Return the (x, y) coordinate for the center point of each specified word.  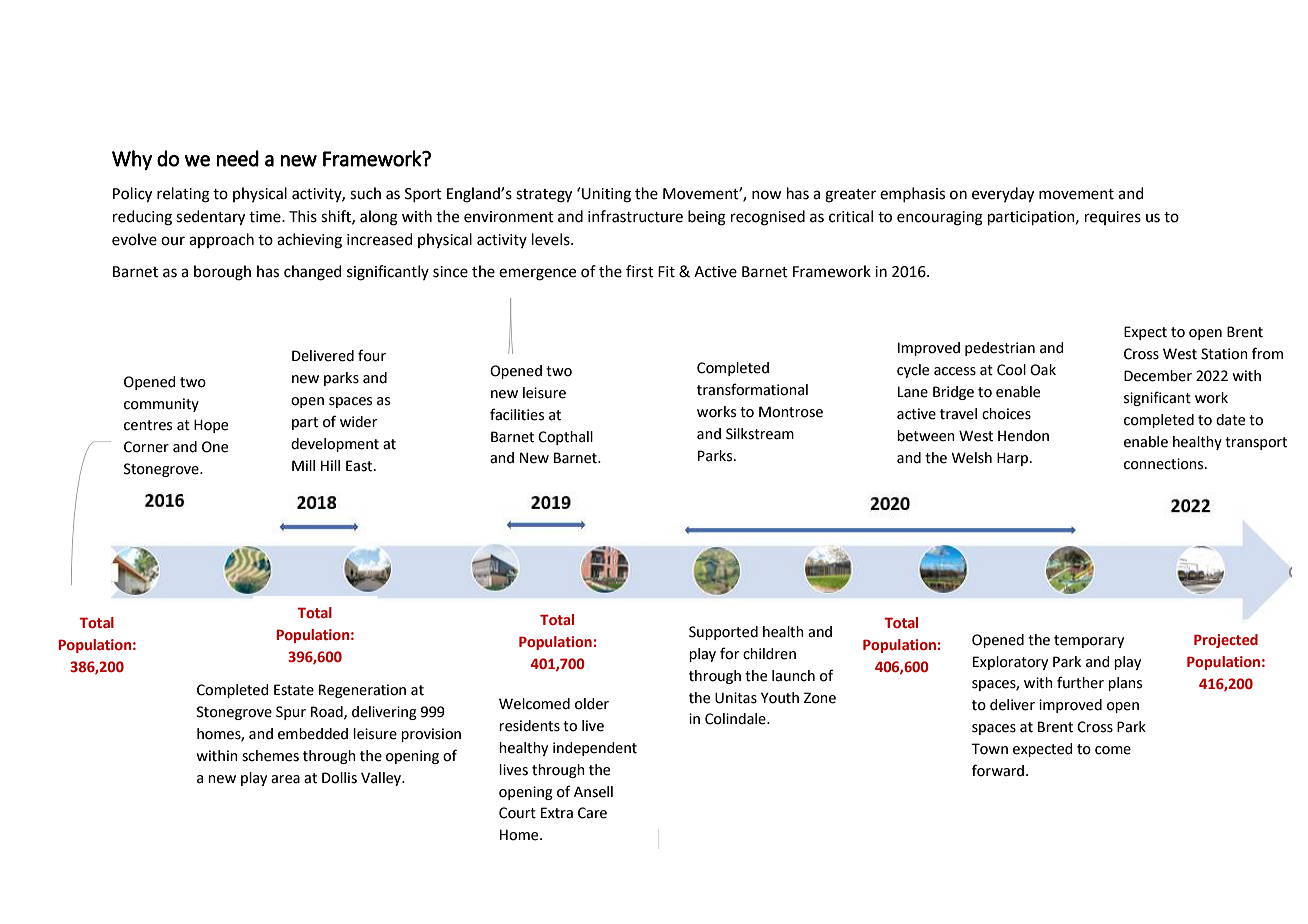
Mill (303, 465)
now (767, 195)
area (285, 779)
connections (1165, 464)
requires (1113, 218)
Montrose (791, 412)
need (237, 158)
